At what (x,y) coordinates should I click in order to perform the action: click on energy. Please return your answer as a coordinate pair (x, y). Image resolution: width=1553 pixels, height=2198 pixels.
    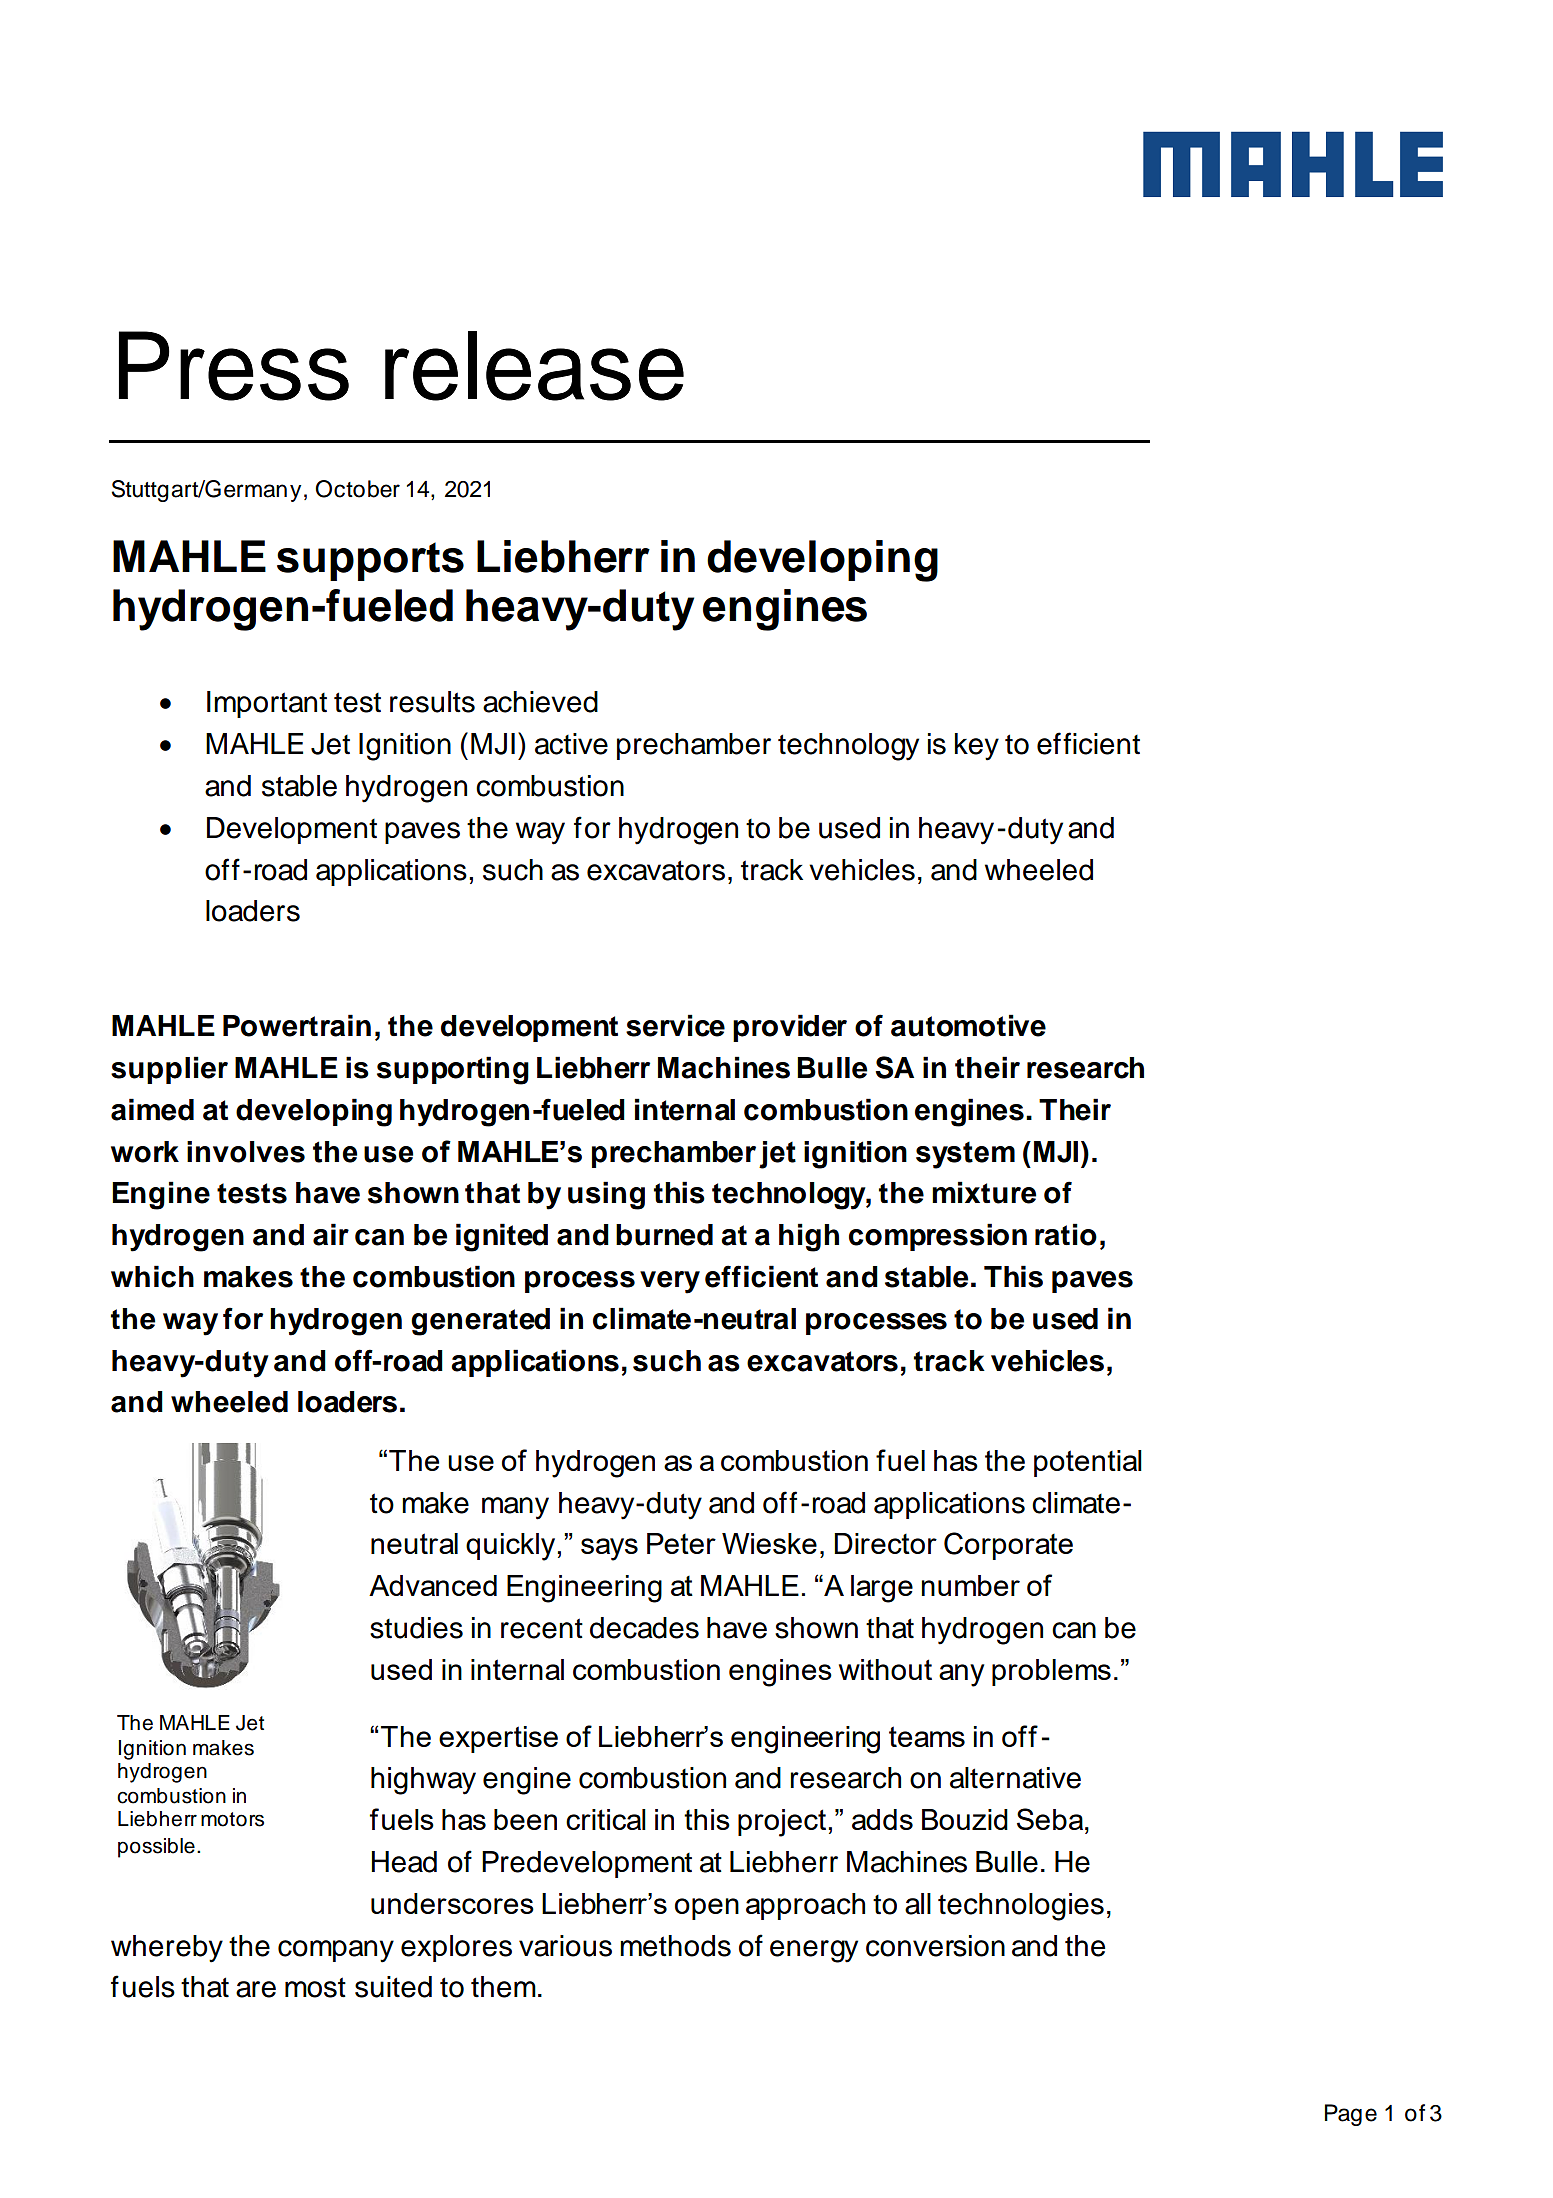
    Looking at the image, I should click on (814, 1951).
